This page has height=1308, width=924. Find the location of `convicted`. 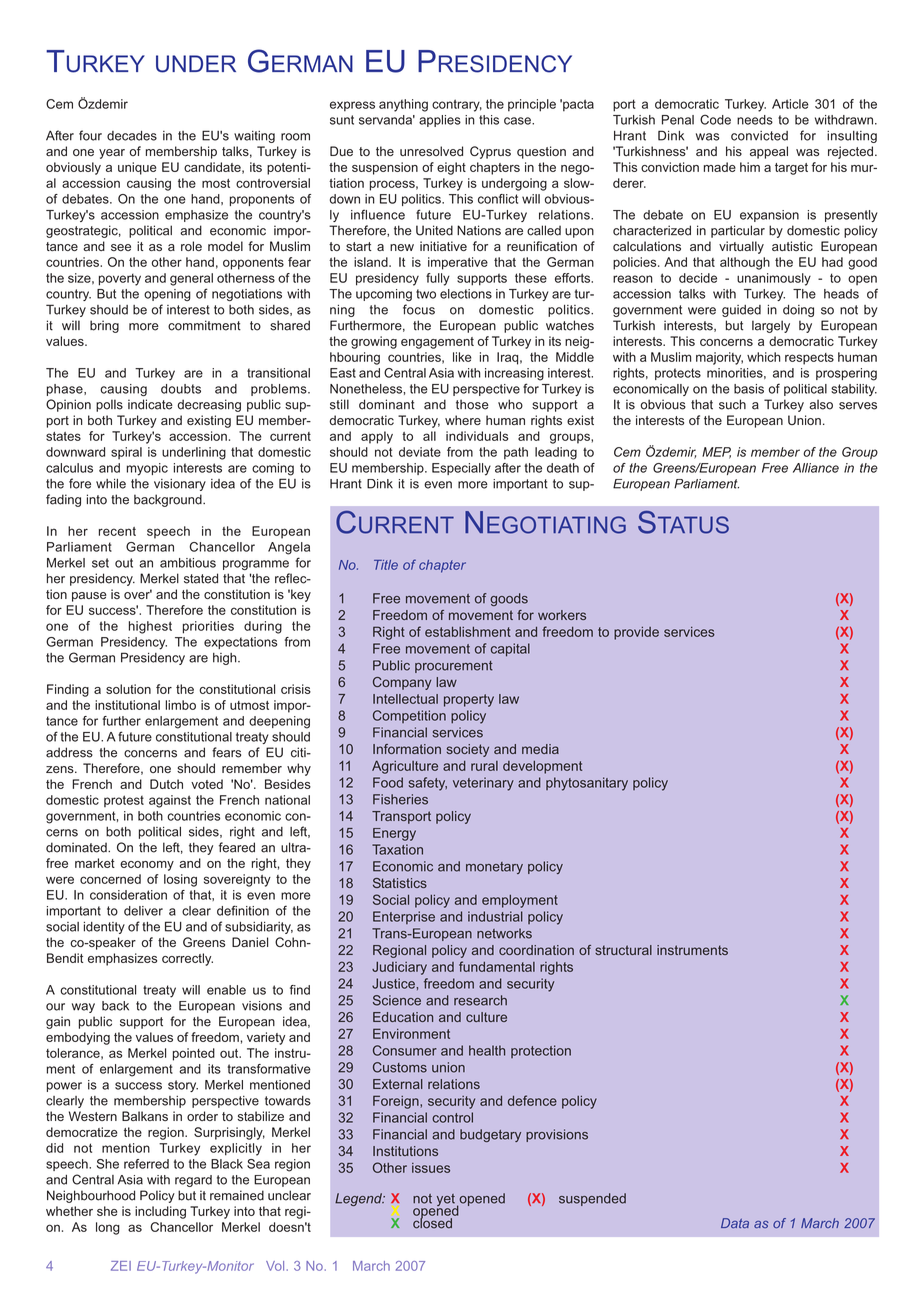

convicted is located at coordinates (759, 136).
